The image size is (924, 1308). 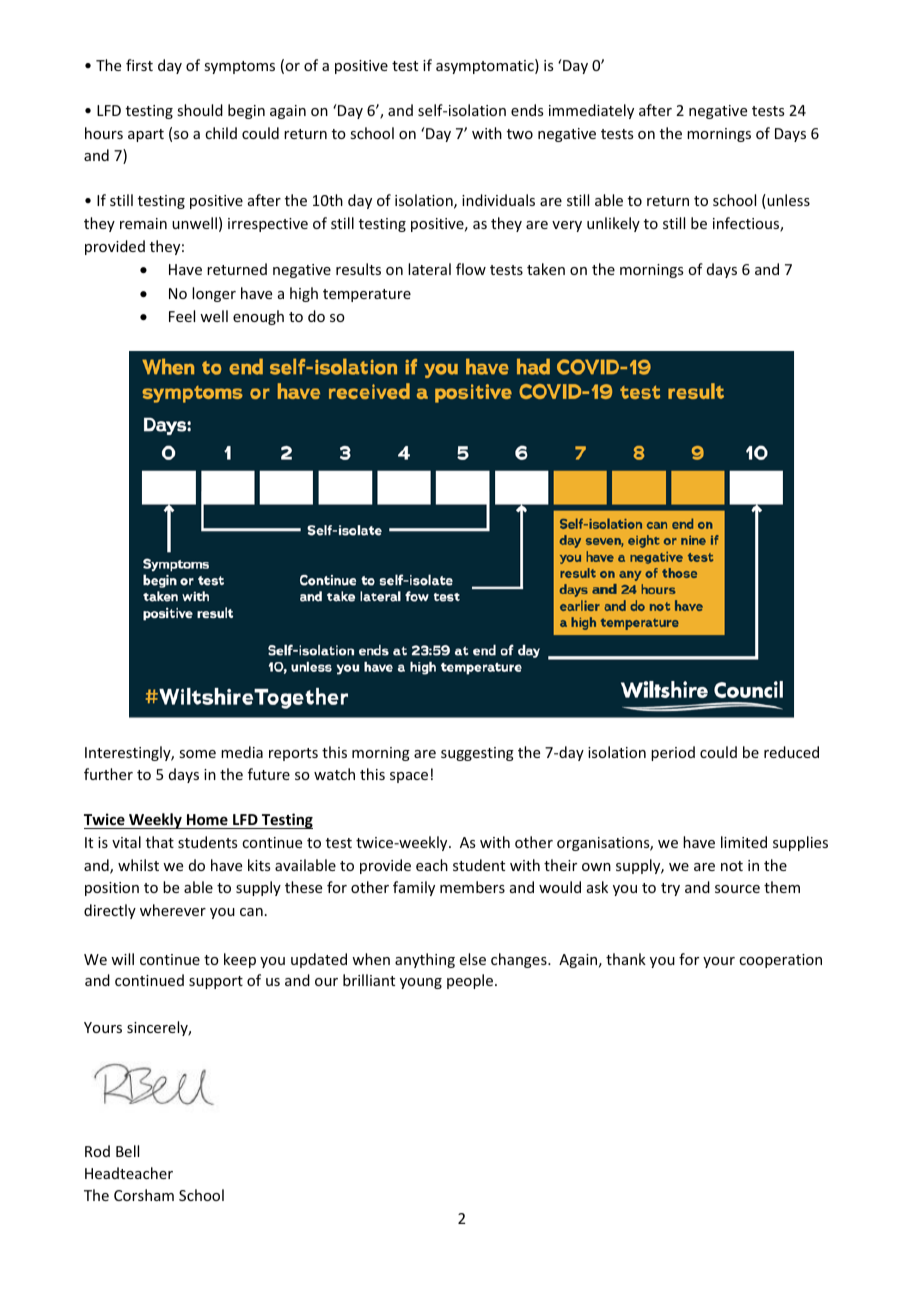 What do you see at coordinates (127, 1151) in the document?
I see `Bell` at bounding box center [127, 1151].
